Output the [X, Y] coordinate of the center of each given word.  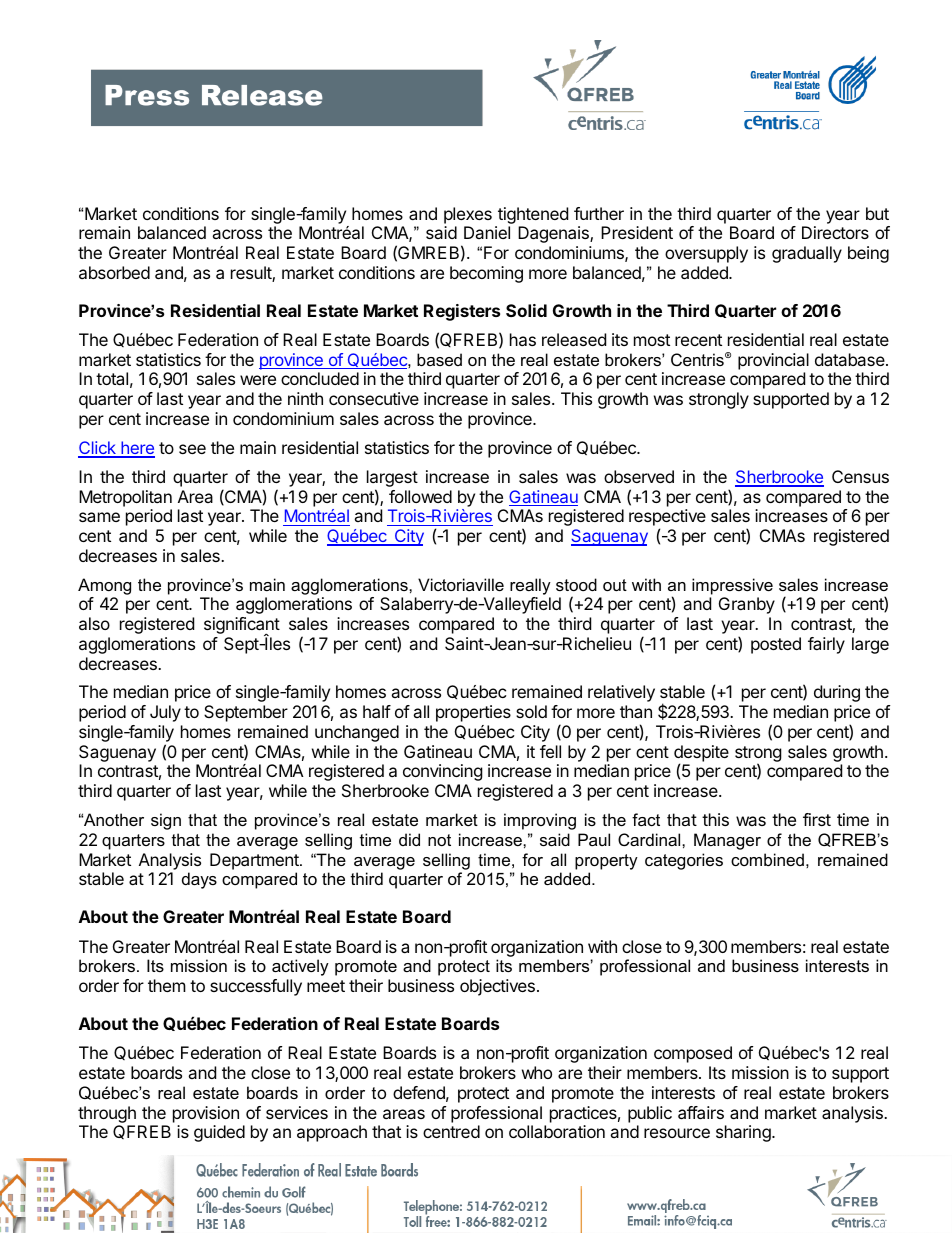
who [537, 1072]
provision [206, 1114]
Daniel [487, 232]
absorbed [114, 272]
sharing [744, 1133]
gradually [807, 254]
